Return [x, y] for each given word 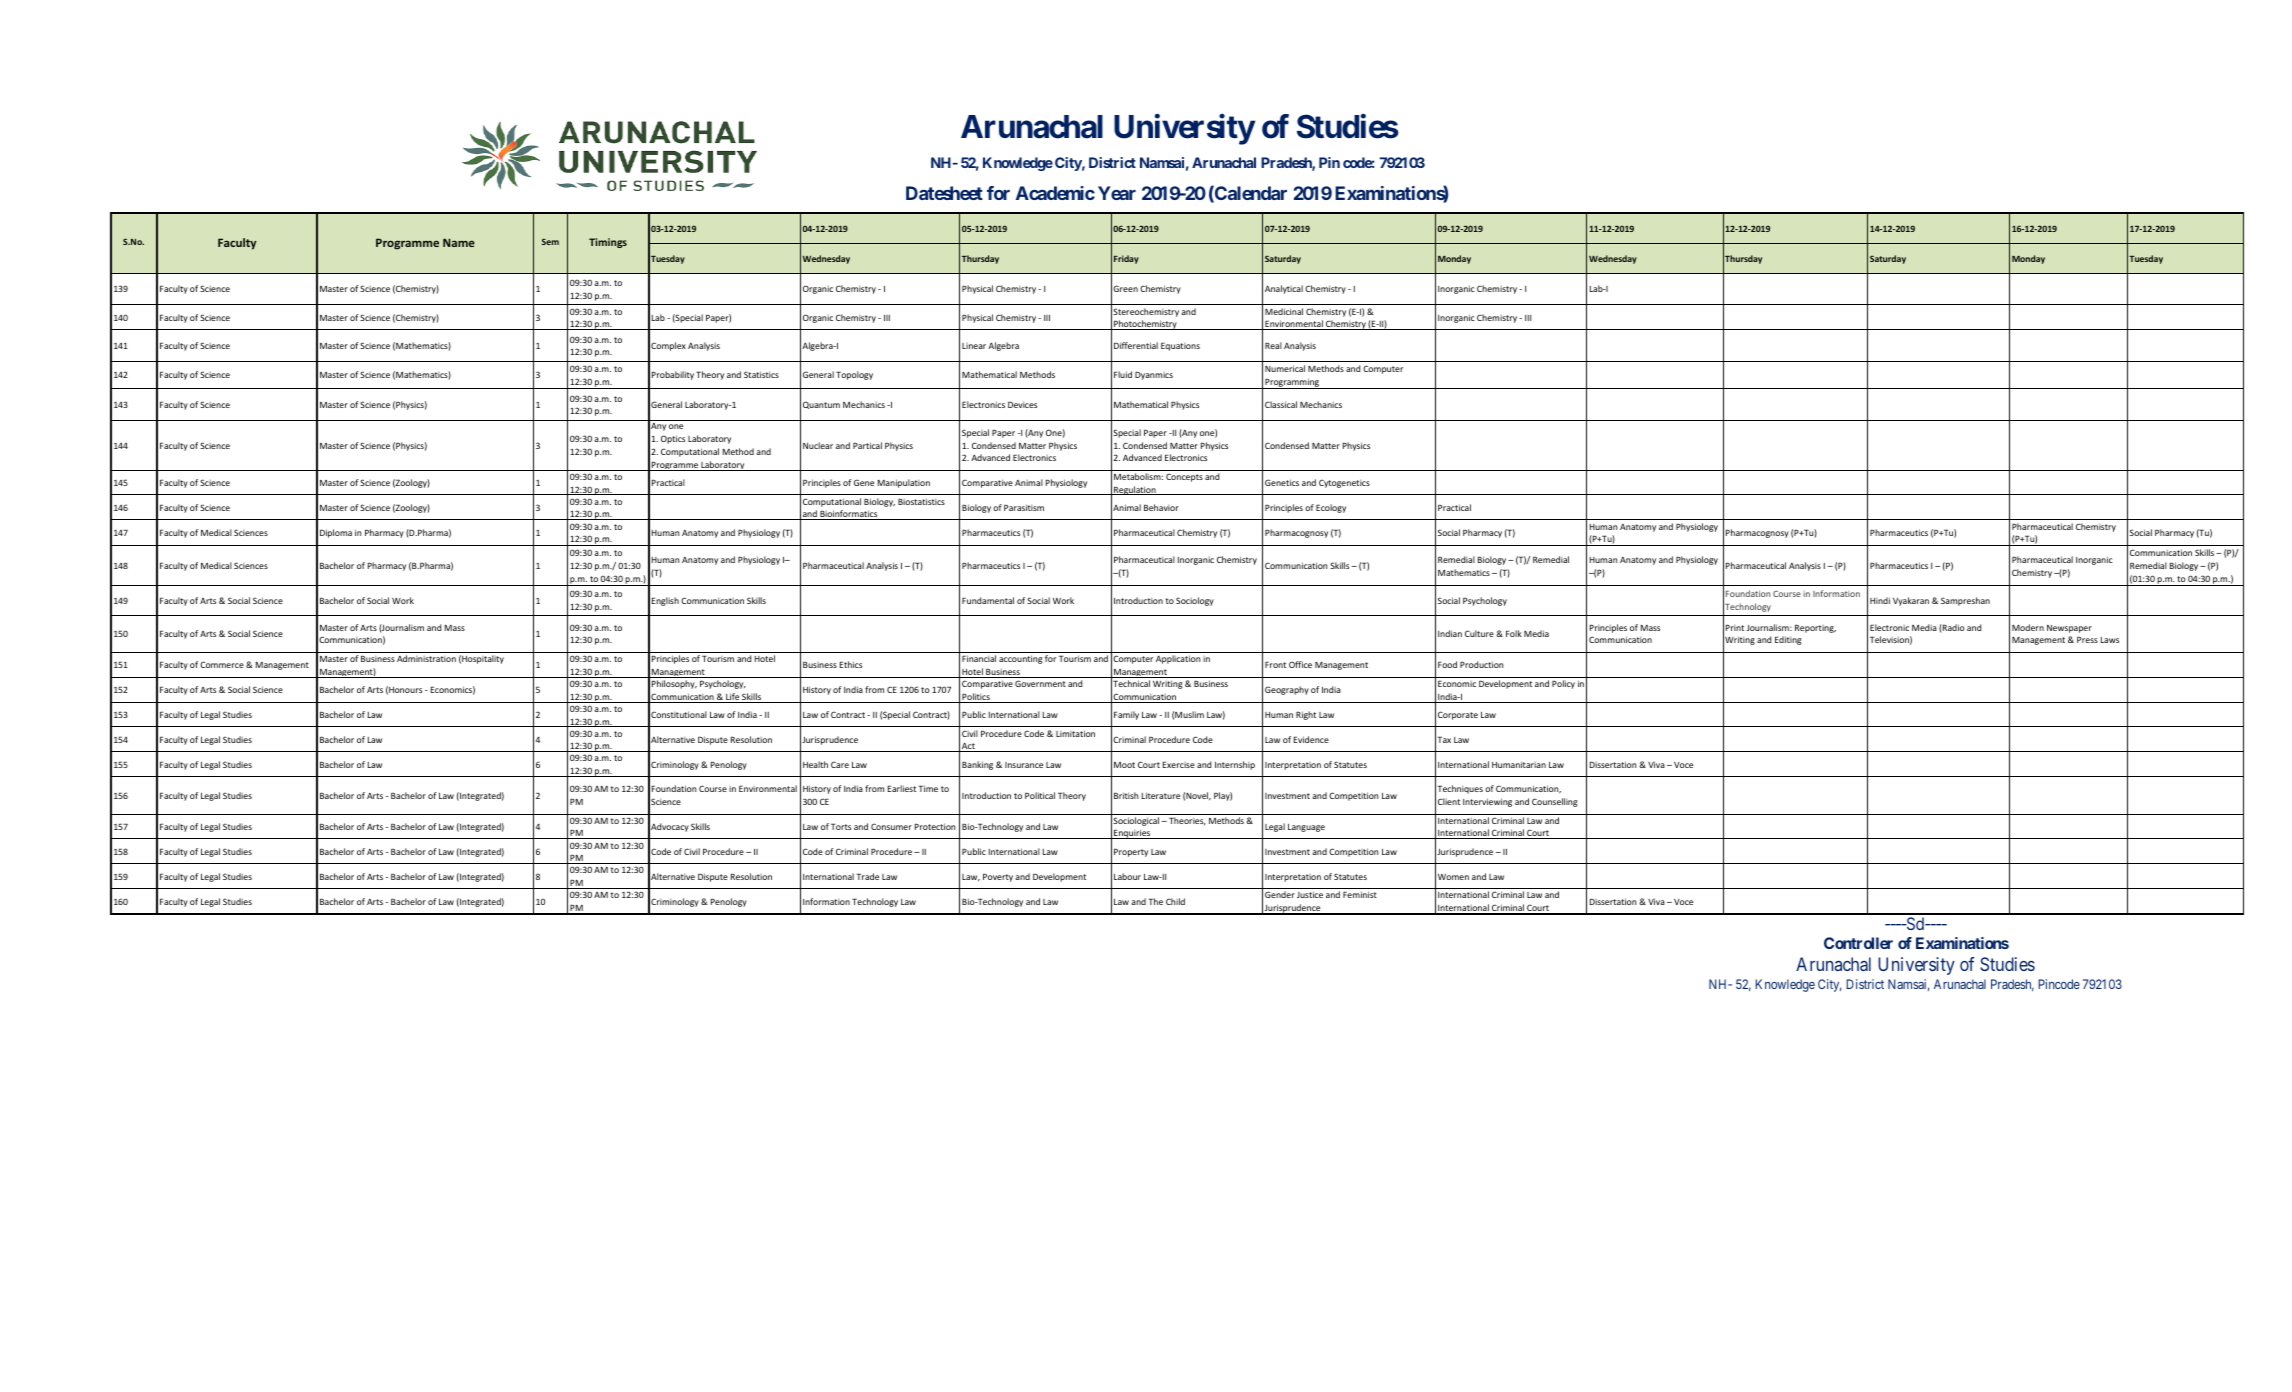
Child [1175, 901]
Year [1117, 193]
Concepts [1184, 477]
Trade [867, 876]
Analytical [1284, 289]
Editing [1788, 640]
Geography [1287, 690]
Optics [673, 439]
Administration [426, 658]
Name [459, 242]
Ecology [1331, 508]
